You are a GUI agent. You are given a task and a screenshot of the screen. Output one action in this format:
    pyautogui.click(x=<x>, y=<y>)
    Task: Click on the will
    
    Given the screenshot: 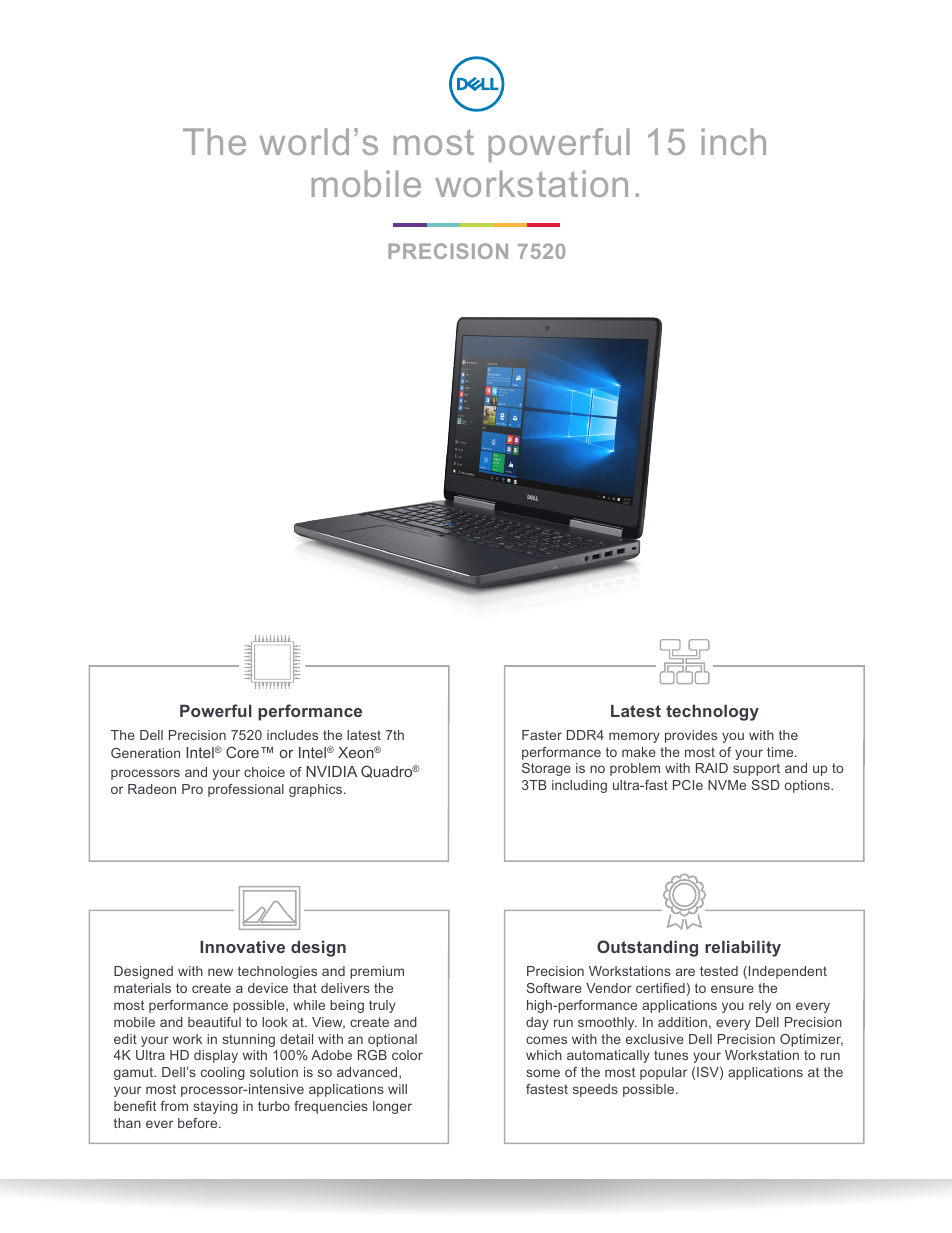 What is the action you would take?
    pyautogui.click(x=397, y=1089)
